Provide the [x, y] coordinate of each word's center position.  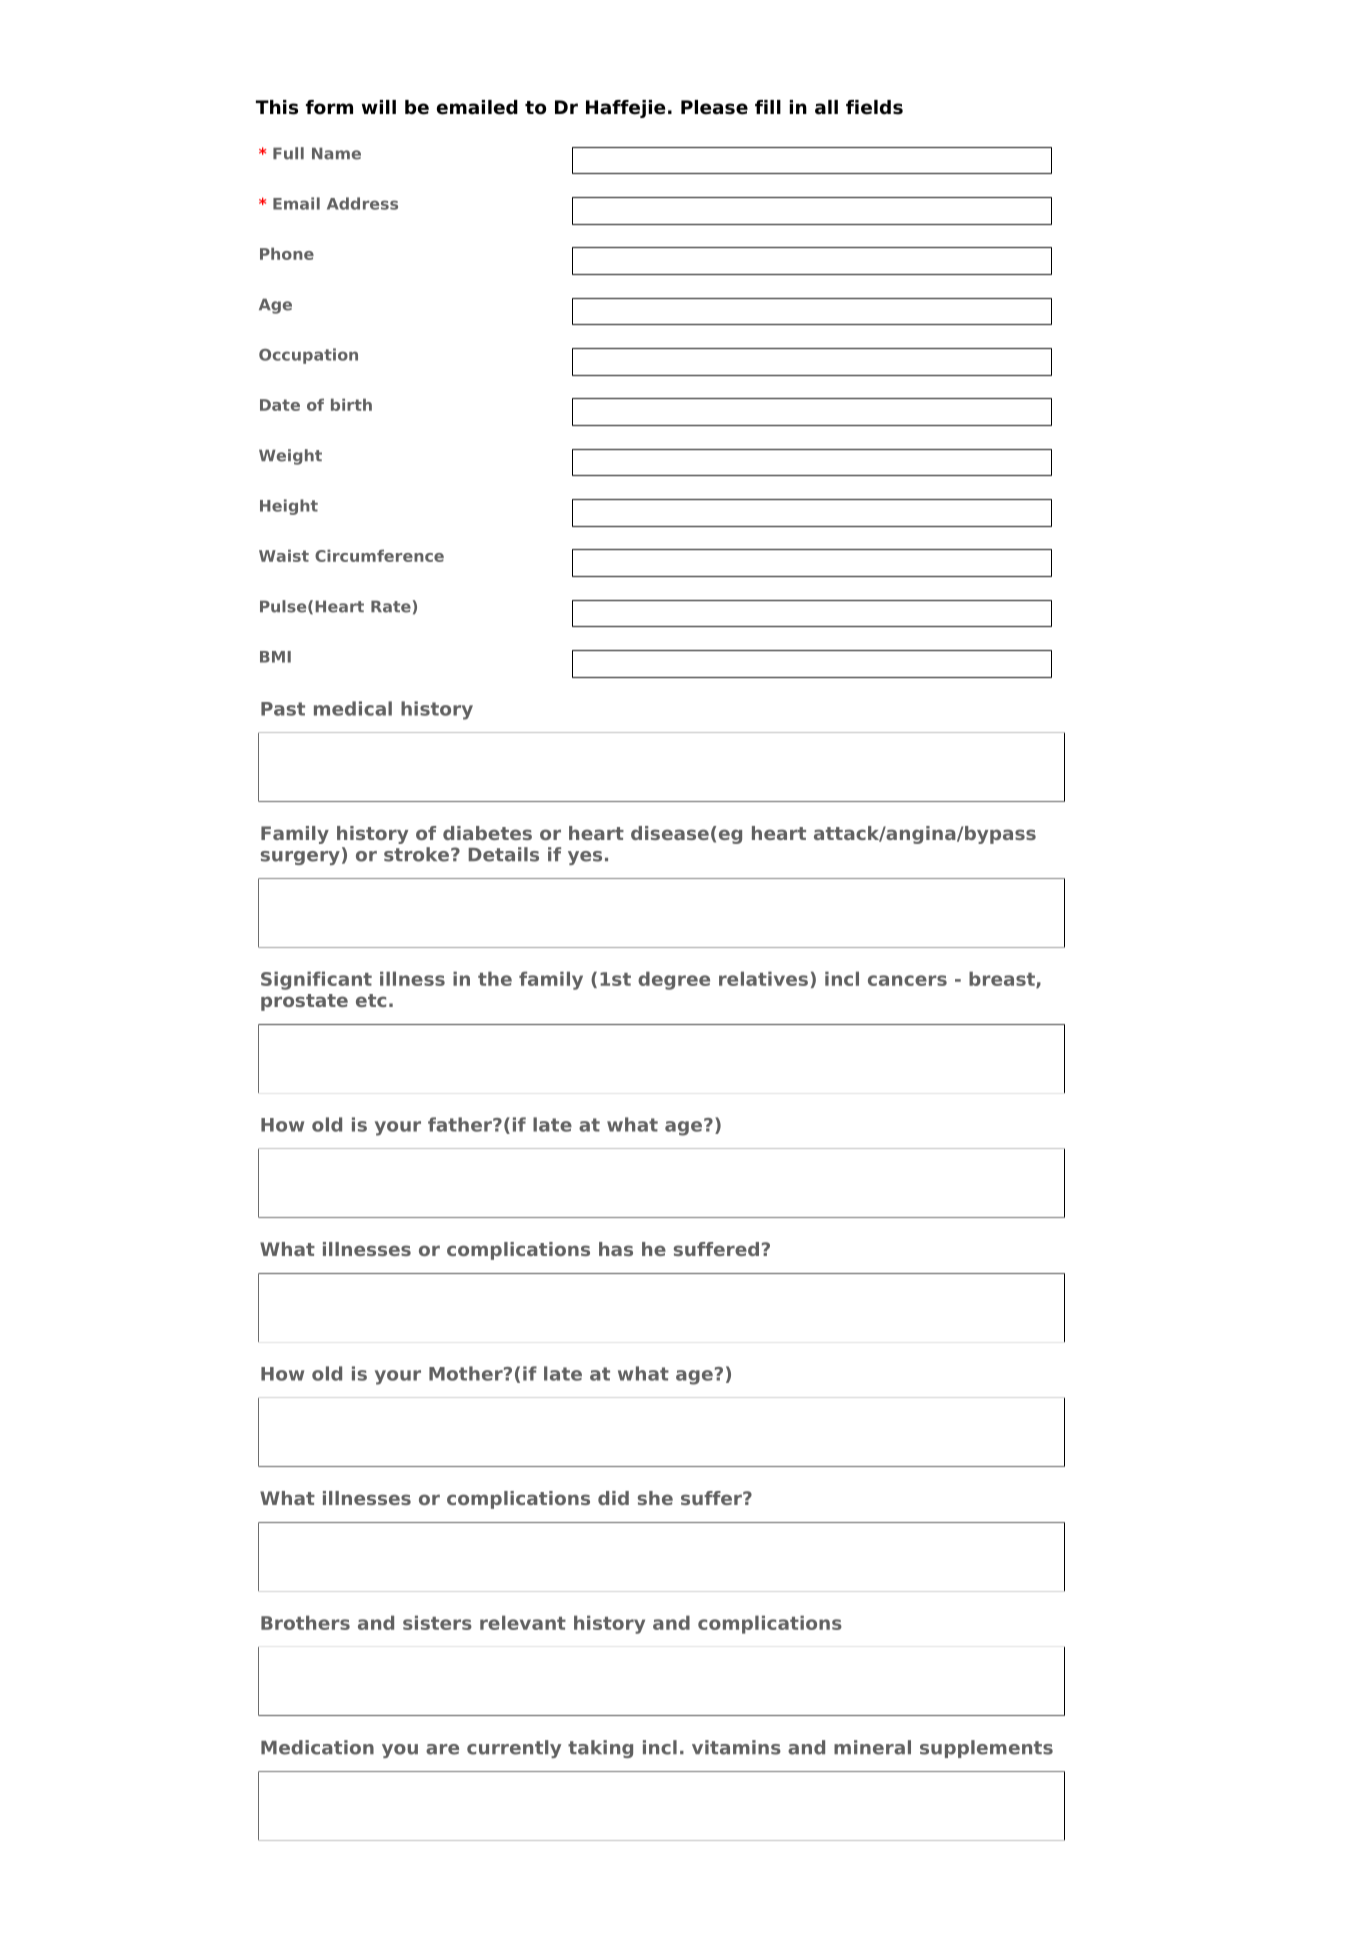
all [826, 107]
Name [336, 153]
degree [674, 980]
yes [585, 858]
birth [351, 404]
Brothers [305, 1622]
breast [1003, 979]
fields [874, 107]
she [655, 1498]
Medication [317, 1747]
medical [353, 708]
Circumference [379, 555]
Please [714, 107]
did [613, 1498]
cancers [907, 980]
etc [371, 1000]
